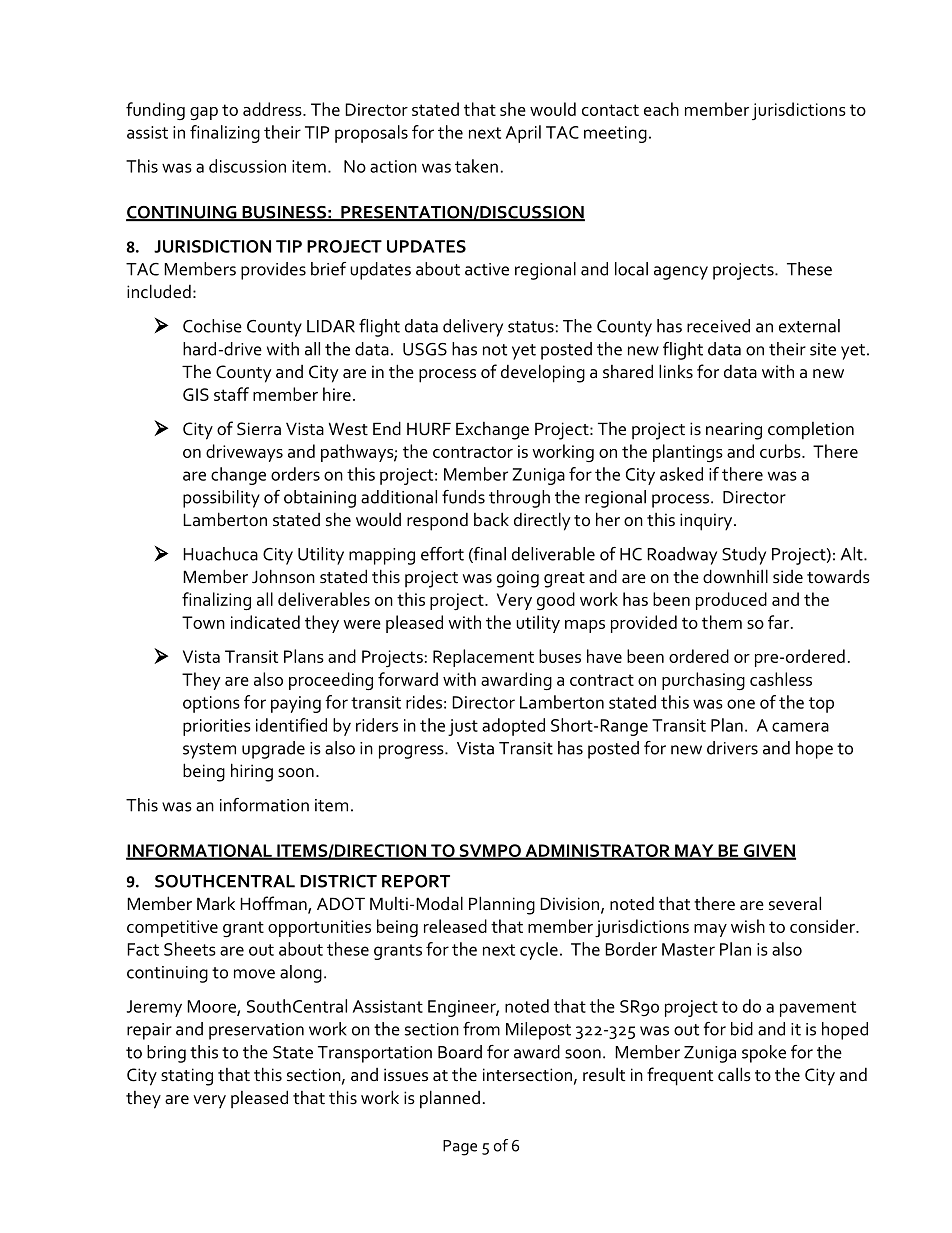  Describe the element at coordinates (661, 109) in the screenshot. I see `each` at that location.
